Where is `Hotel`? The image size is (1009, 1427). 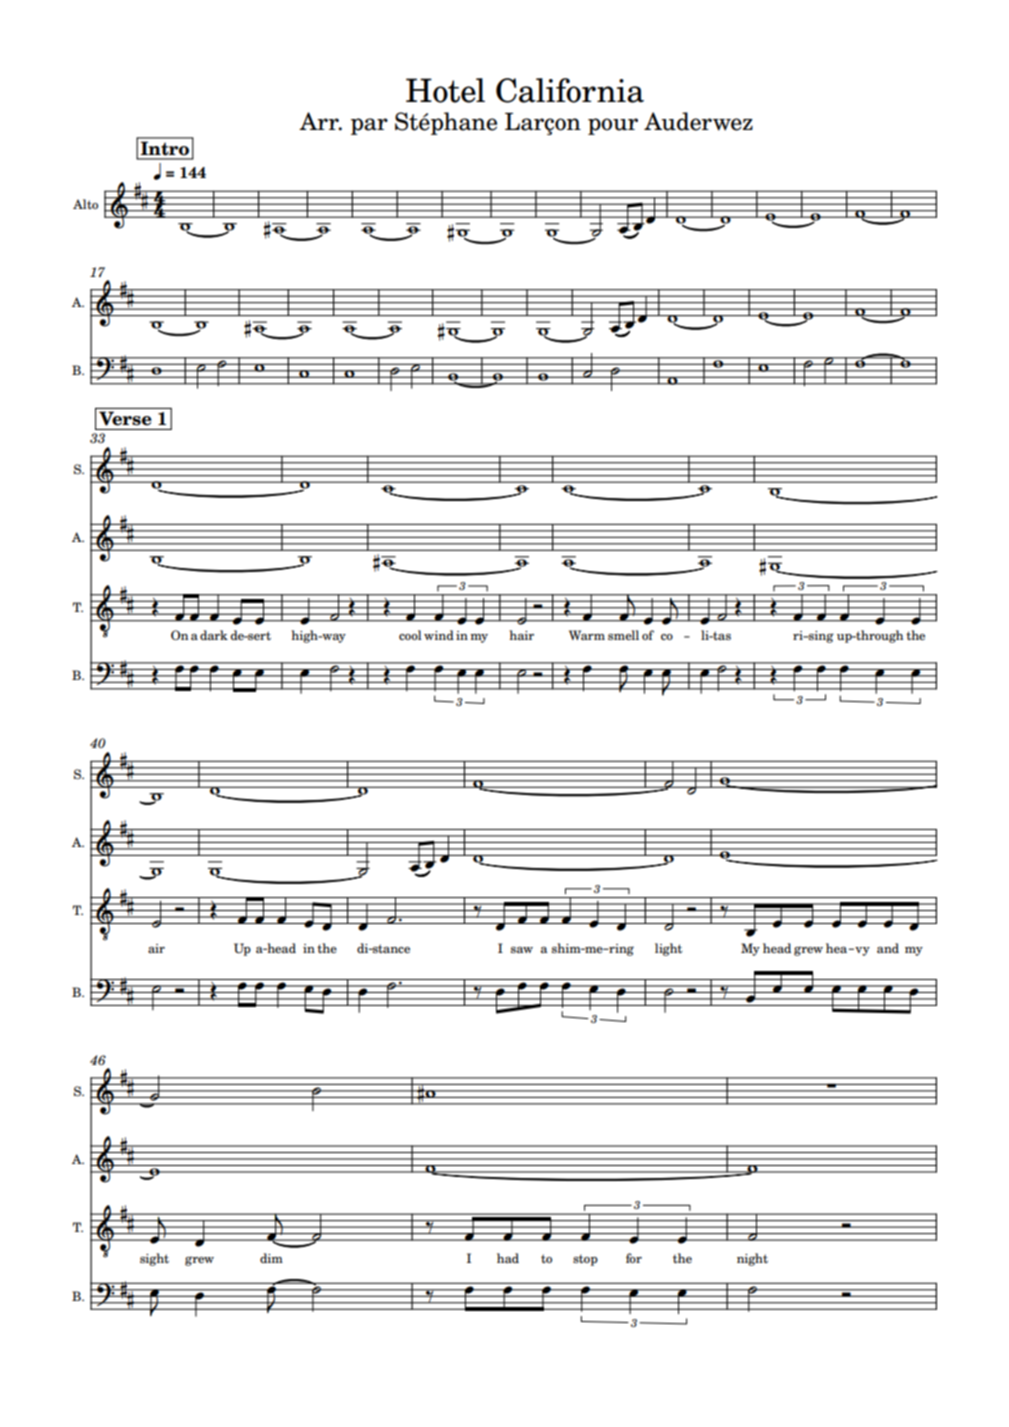
Hotel is located at coordinates (445, 90).
